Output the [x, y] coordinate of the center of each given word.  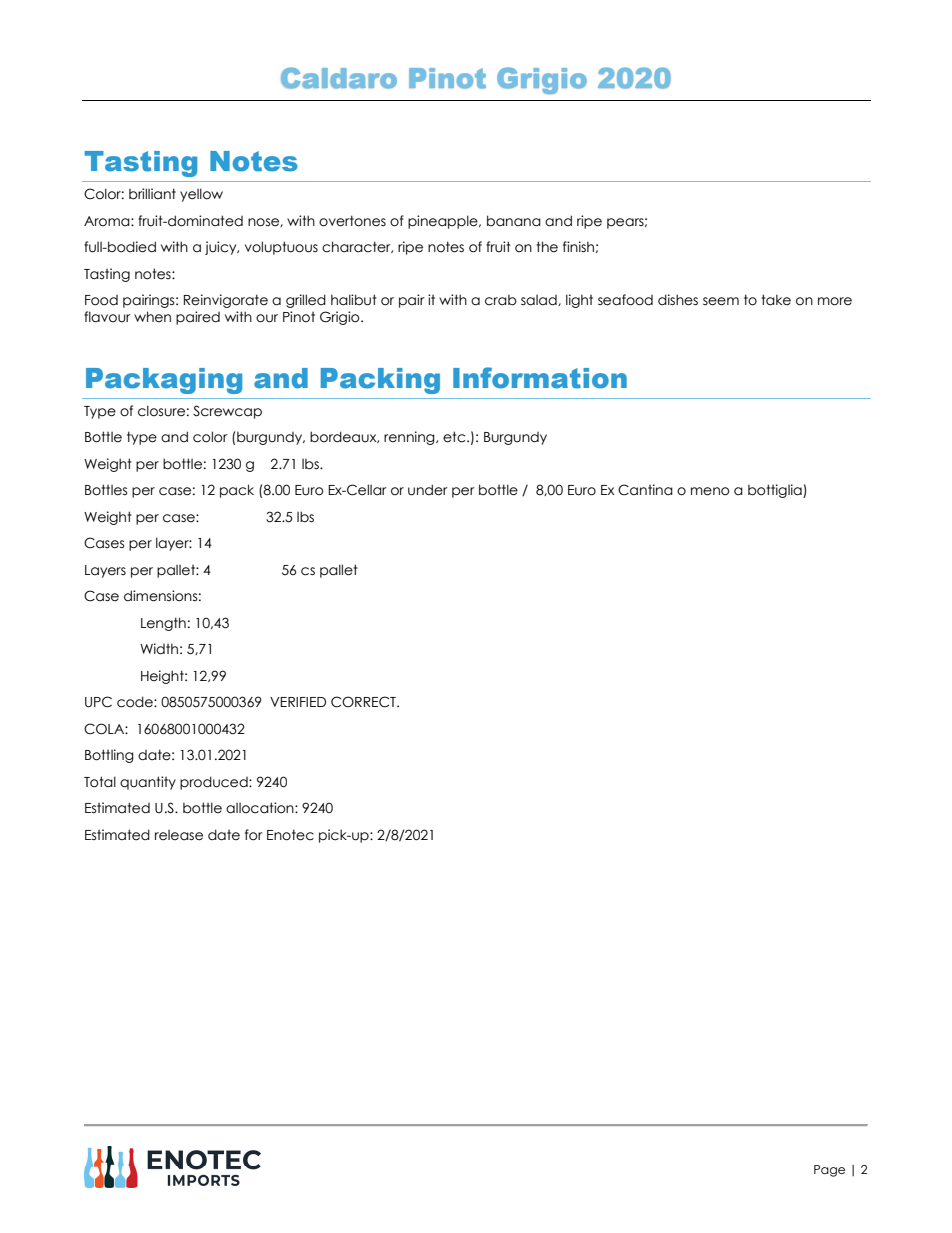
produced [215, 783]
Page [829, 1171]
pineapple [444, 222]
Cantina [645, 490]
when [152, 317]
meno [710, 491]
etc [455, 437]
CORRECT [364, 702]
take [776, 300]
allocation [261, 808]
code [136, 702]
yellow [201, 195]
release [179, 835]
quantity [148, 783]
